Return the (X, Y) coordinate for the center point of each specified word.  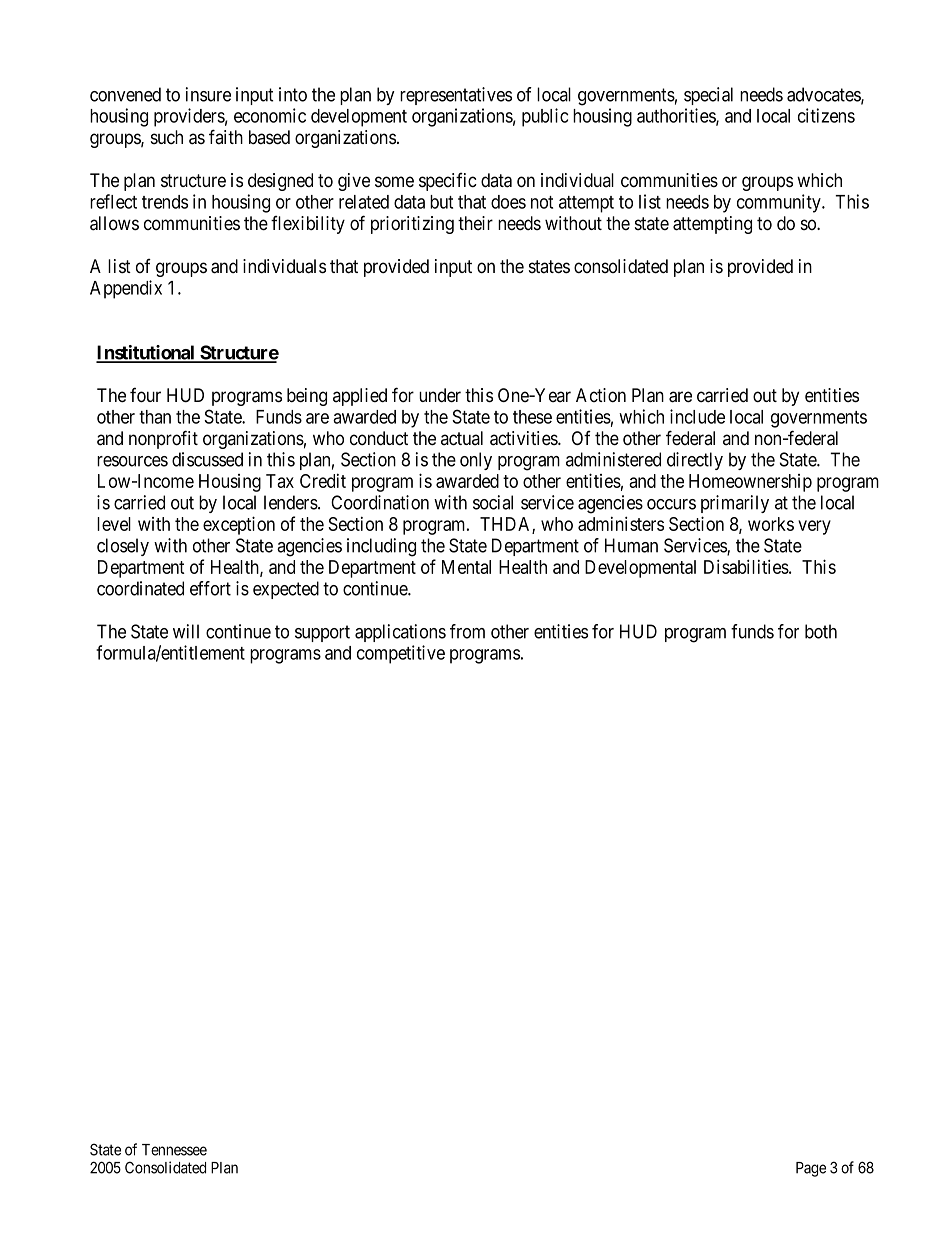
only (476, 461)
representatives (456, 96)
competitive (401, 654)
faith (226, 137)
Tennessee (174, 1150)
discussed (207, 459)
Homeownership (750, 483)
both (821, 631)
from (467, 631)
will (186, 631)
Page (811, 1169)
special (708, 96)
